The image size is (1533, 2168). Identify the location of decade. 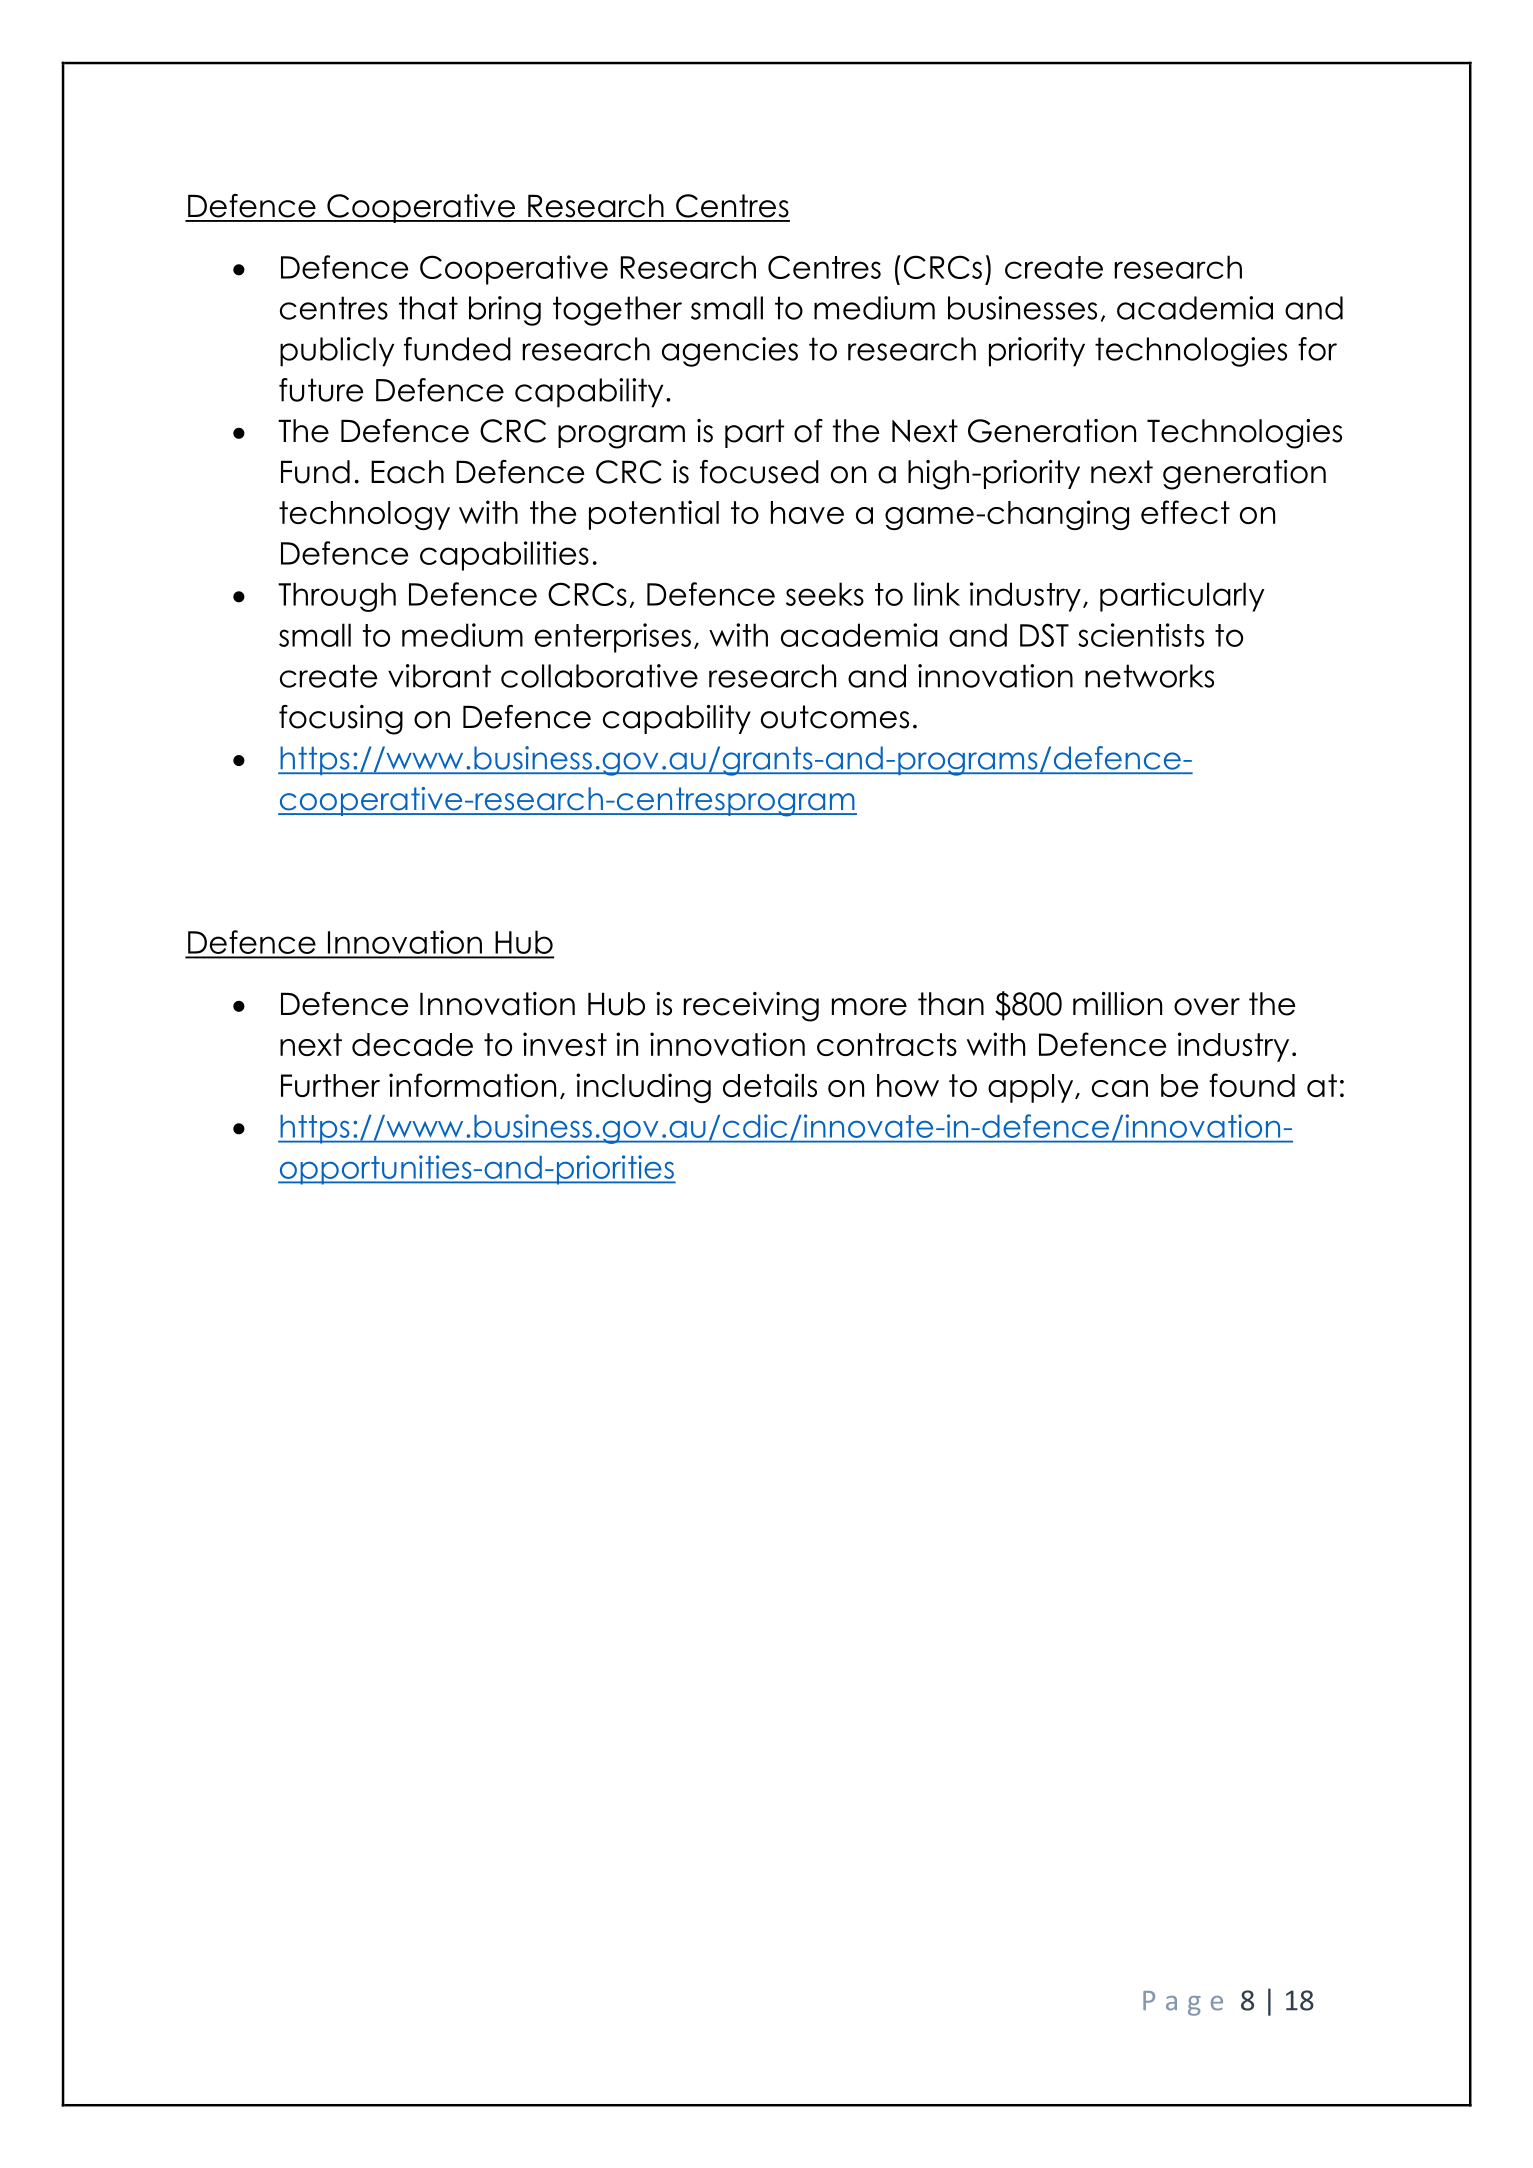
(412, 1044).
